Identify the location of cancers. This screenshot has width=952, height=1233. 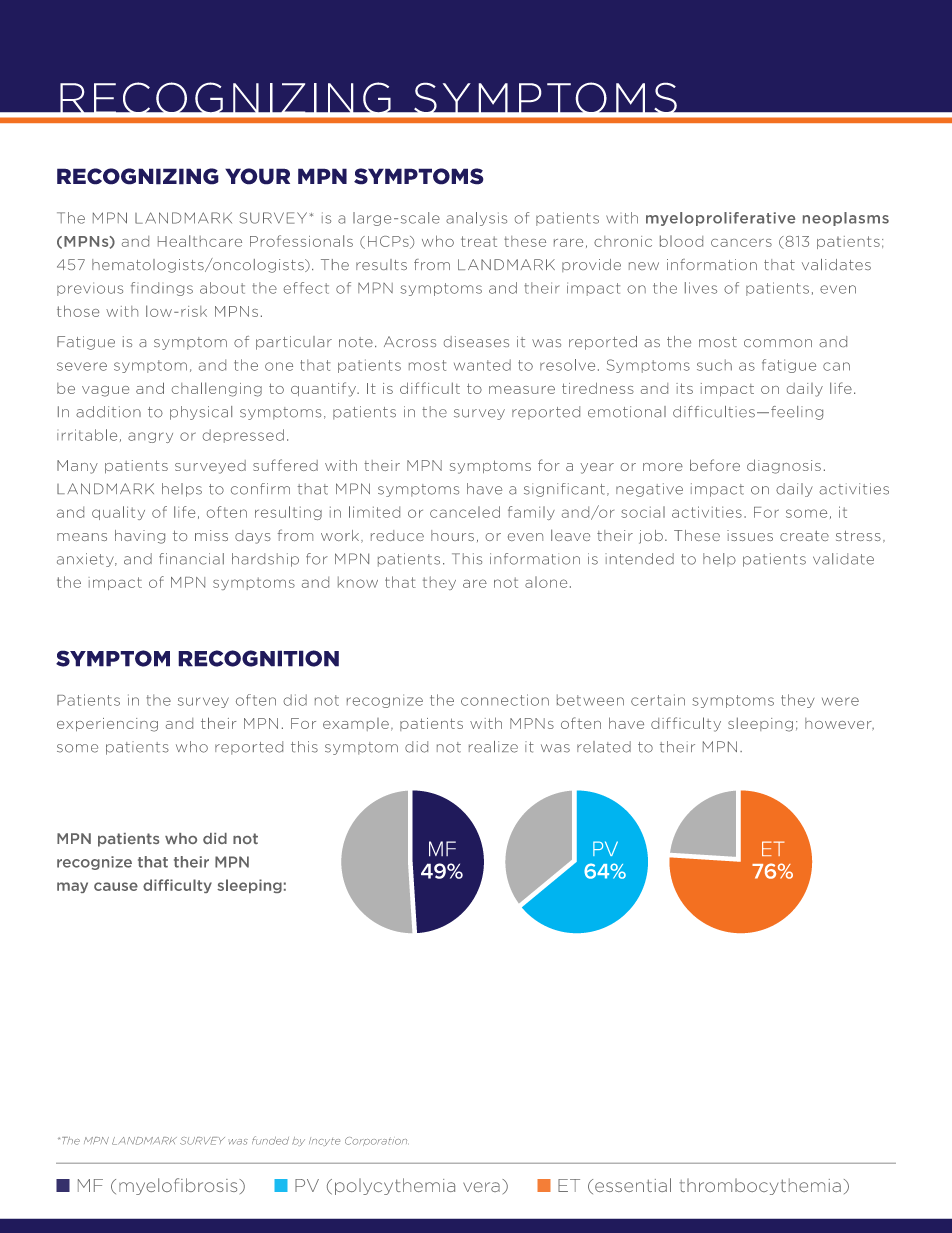
(741, 243).
